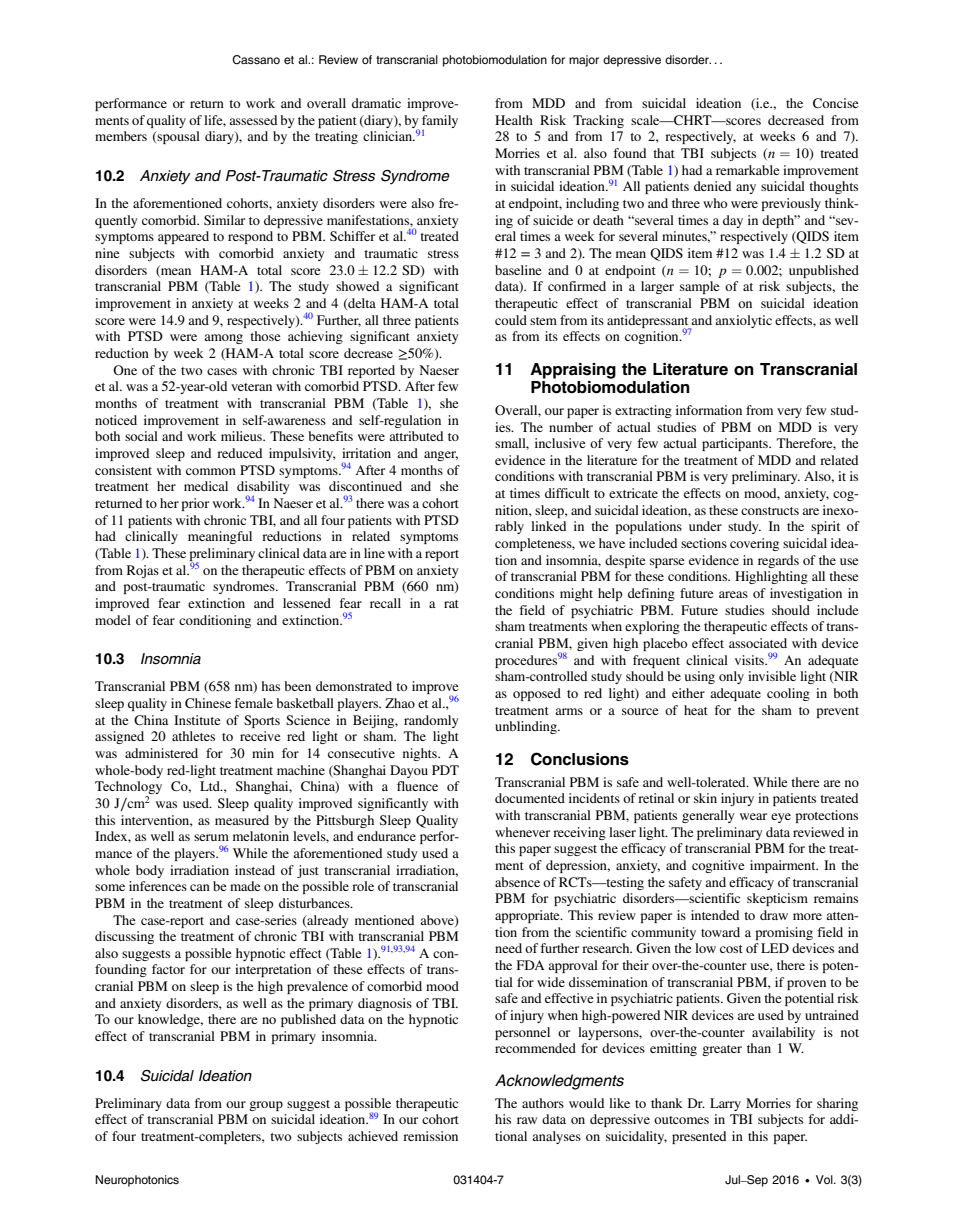 This document has width=958, height=1232. What do you see at coordinates (113, 620) in the document?
I see `model` at bounding box center [113, 620].
